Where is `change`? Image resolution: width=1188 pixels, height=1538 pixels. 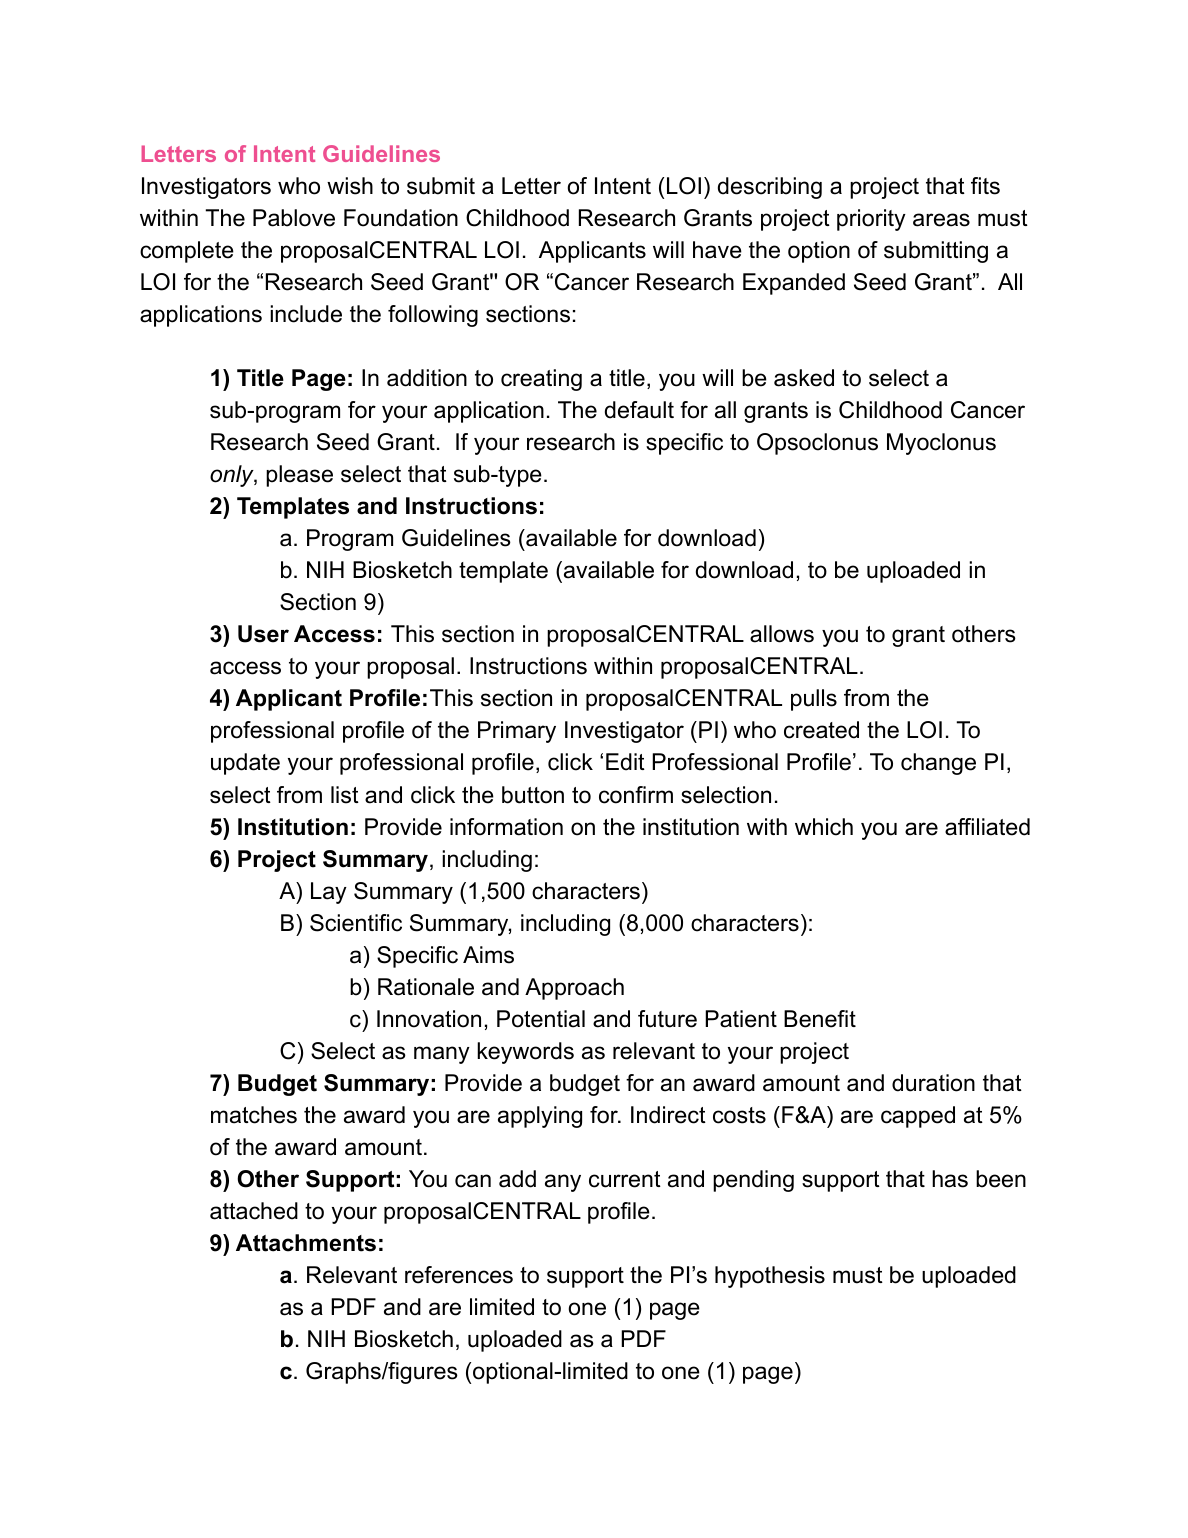 change is located at coordinates (938, 764).
